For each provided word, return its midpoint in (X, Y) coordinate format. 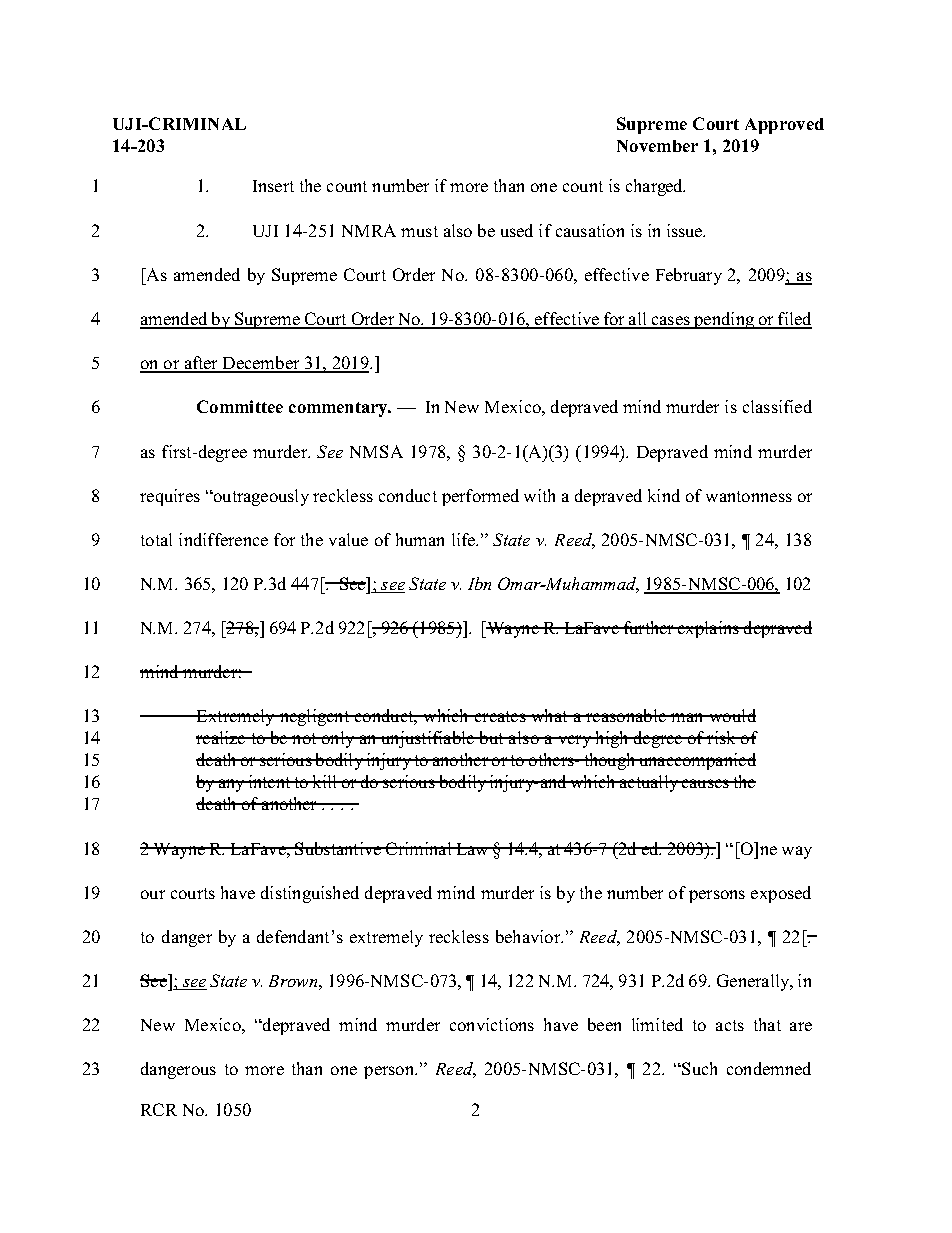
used (517, 230)
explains (708, 629)
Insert (273, 186)
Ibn (479, 583)
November (657, 146)
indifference (223, 539)
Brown (294, 981)
